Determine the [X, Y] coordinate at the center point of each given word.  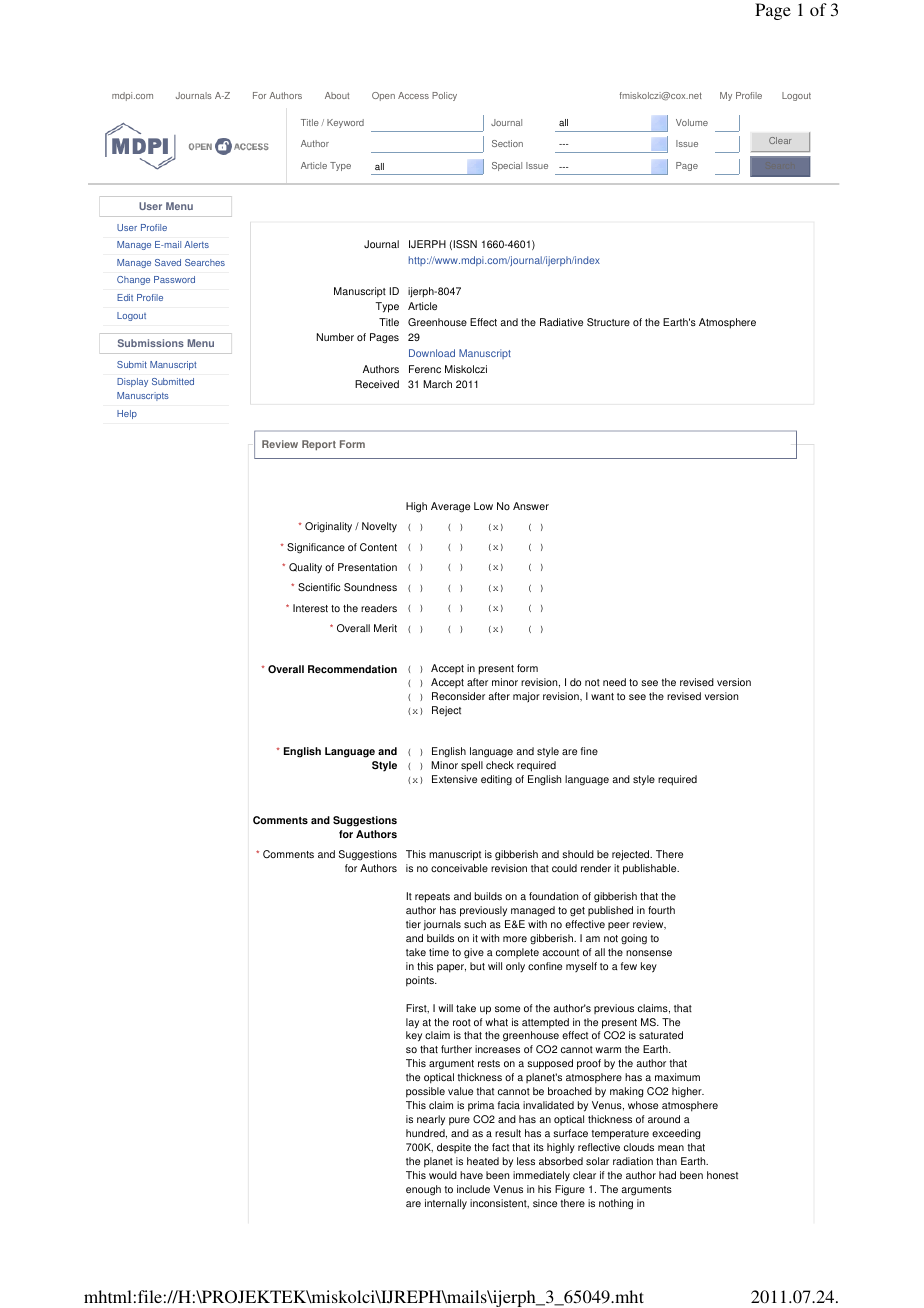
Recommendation [352, 669]
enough [423, 1190]
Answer [531, 506]
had [667, 1175]
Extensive [454, 779]
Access [413, 95]
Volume [692, 122]
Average [450, 507]
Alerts [196, 244]
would [443, 1175]
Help [127, 414]
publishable [651, 869]
